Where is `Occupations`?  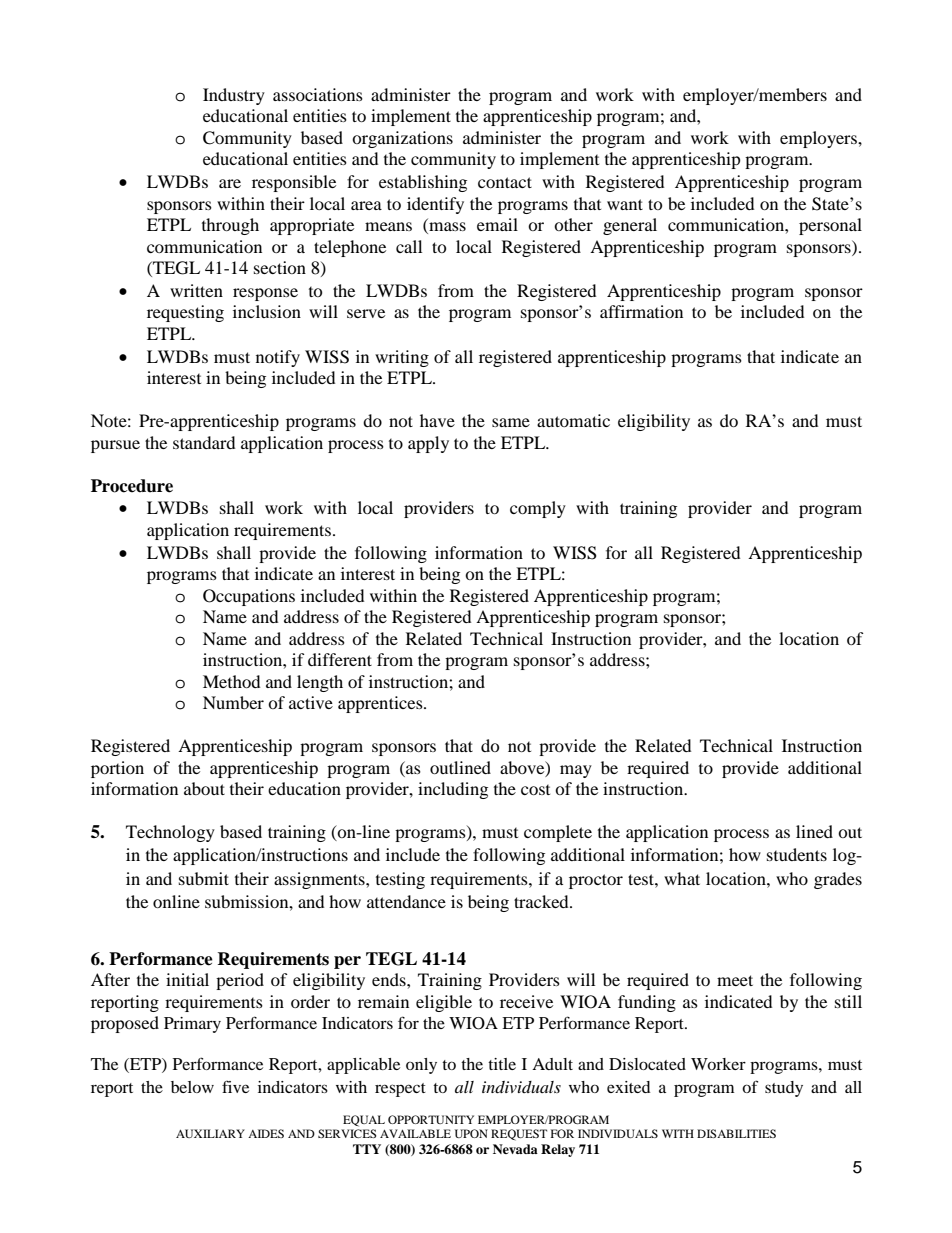 Occupations is located at coordinates (249, 597).
